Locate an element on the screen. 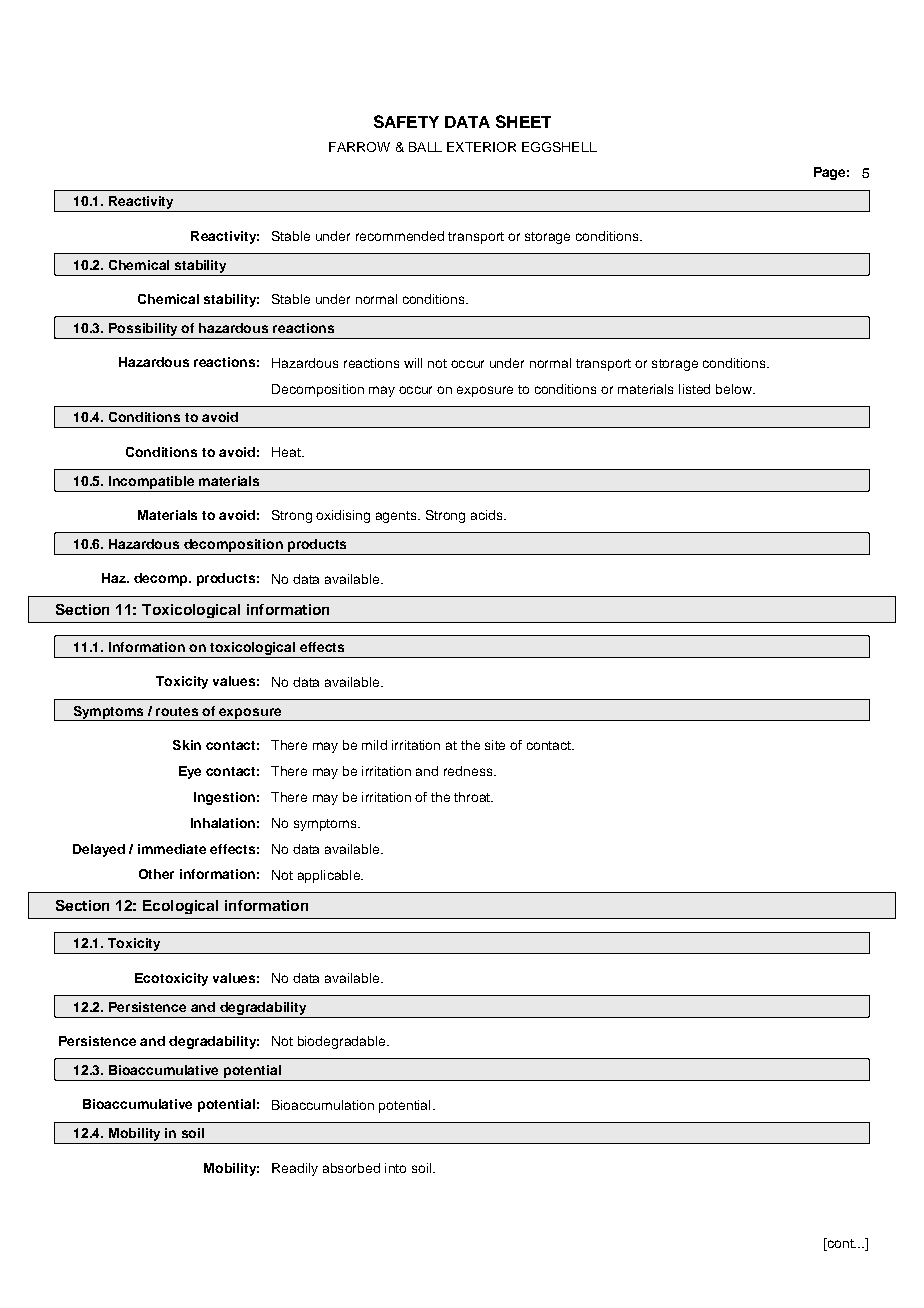  FARROW is located at coordinates (359, 147).
